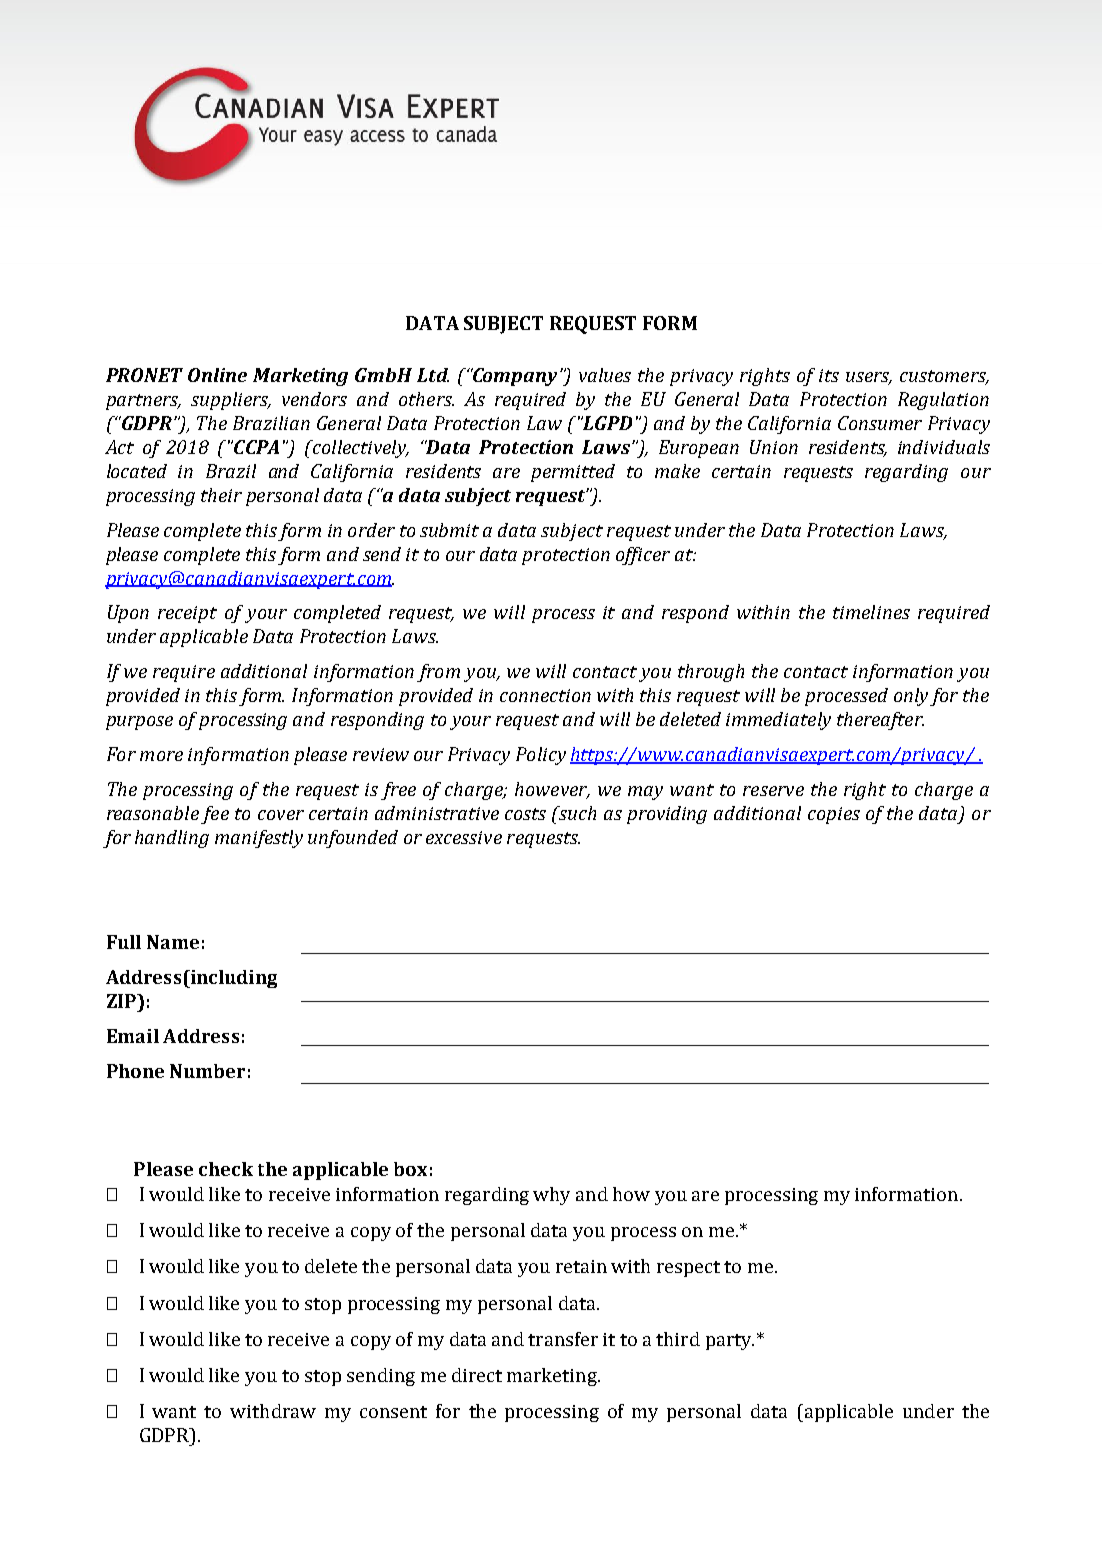  Describe the element at coordinates (869, 378) in the screenshot. I see `users` at that location.
